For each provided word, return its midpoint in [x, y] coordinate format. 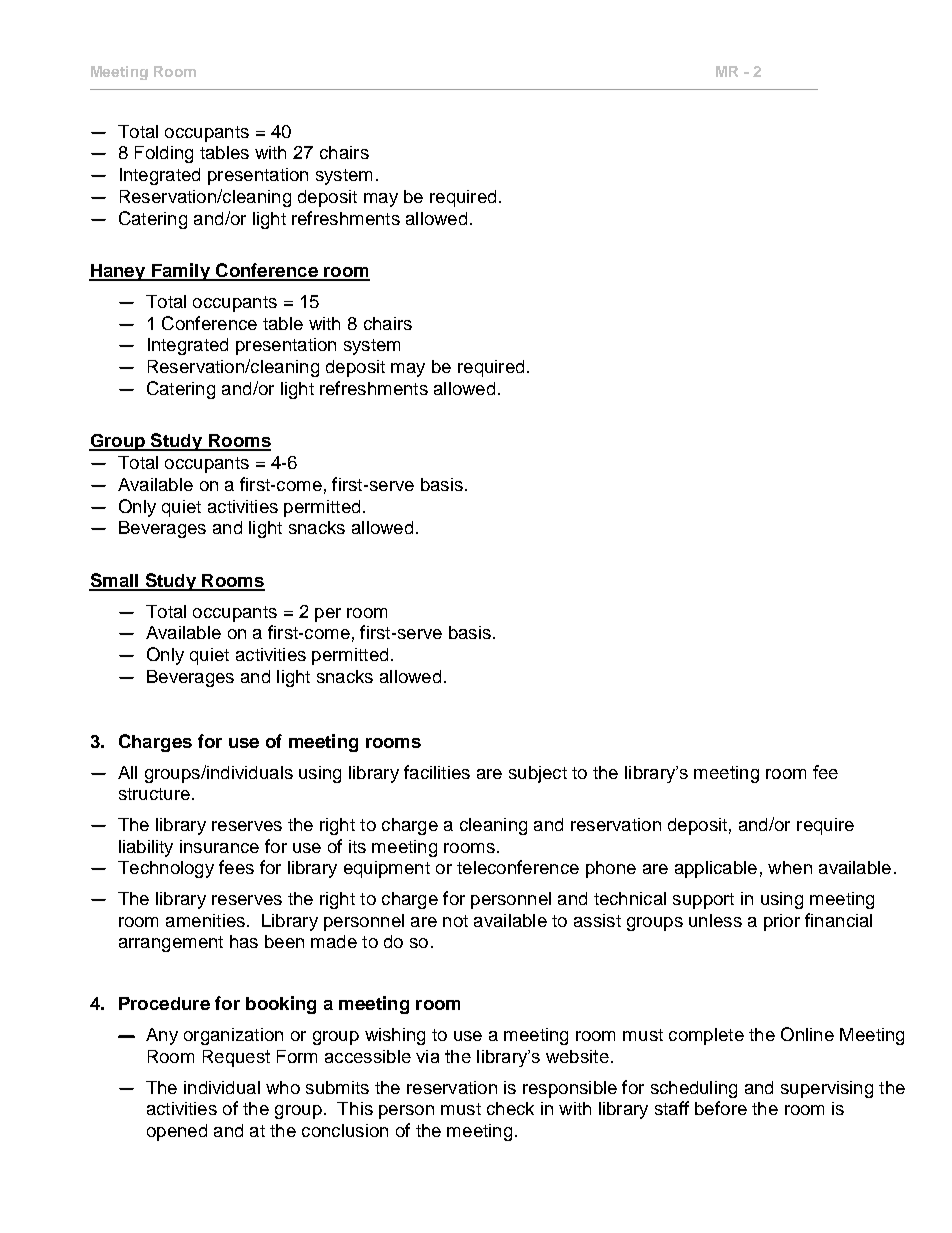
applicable [716, 869]
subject [538, 774]
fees [236, 867]
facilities [437, 772]
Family [181, 272]
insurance [219, 846]
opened [177, 1132]
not [455, 921]
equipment [387, 869]
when [790, 867]
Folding [164, 154]
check [510, 1108]
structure [154, 794]
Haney [118, 272]
